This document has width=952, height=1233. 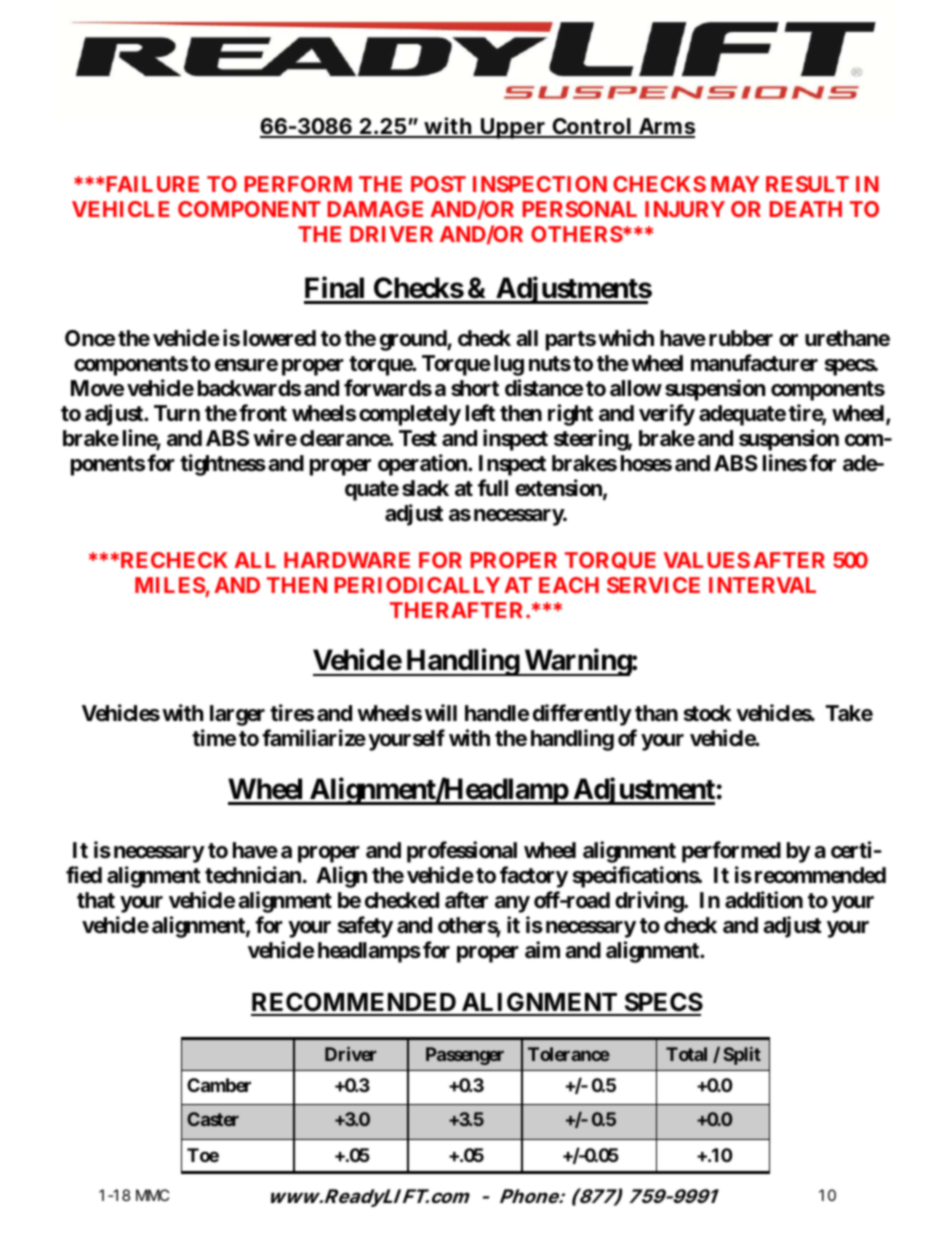 I want to click on verify, so click(x=667, y=415).
